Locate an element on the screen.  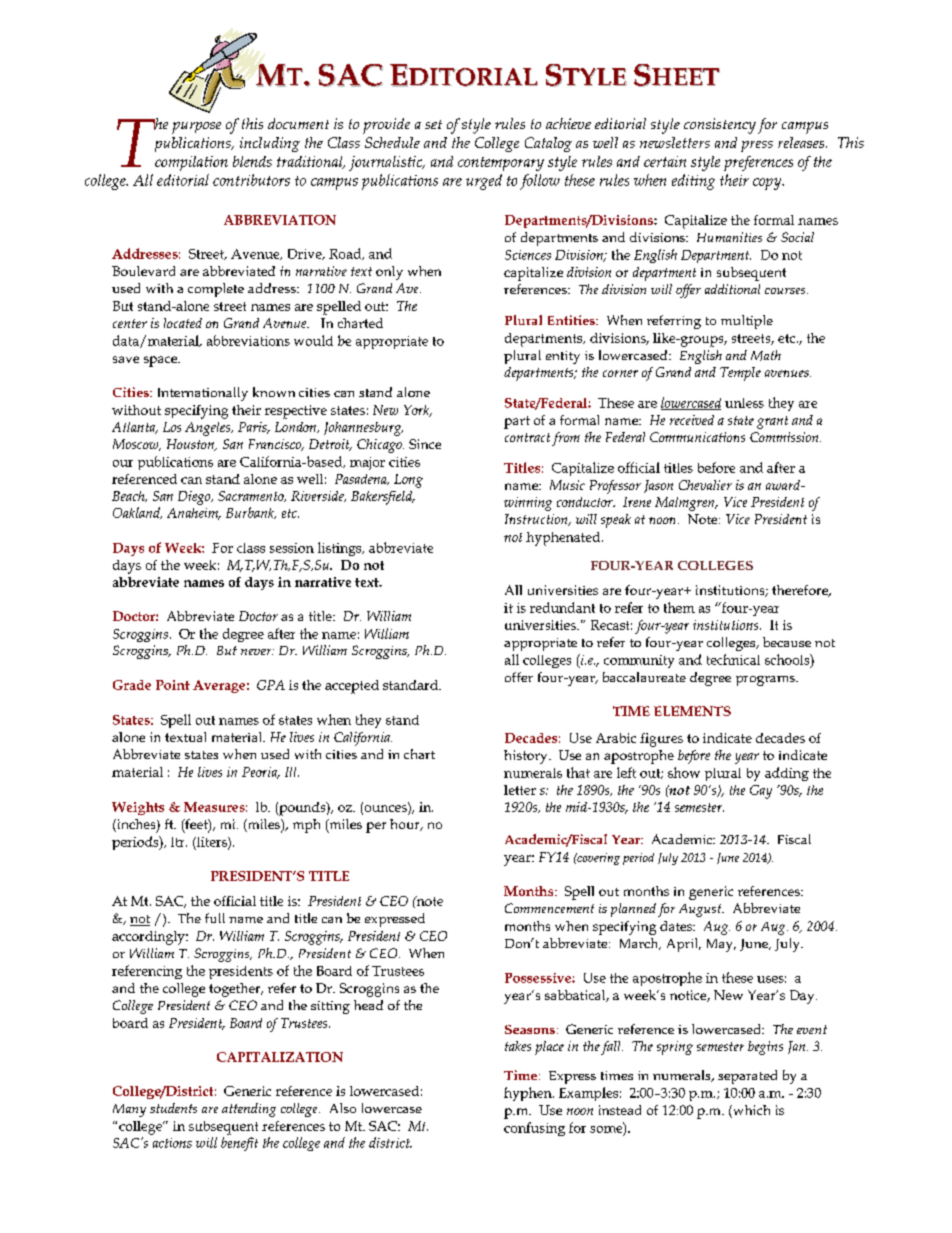
York is located at coordinates (418, 411).
